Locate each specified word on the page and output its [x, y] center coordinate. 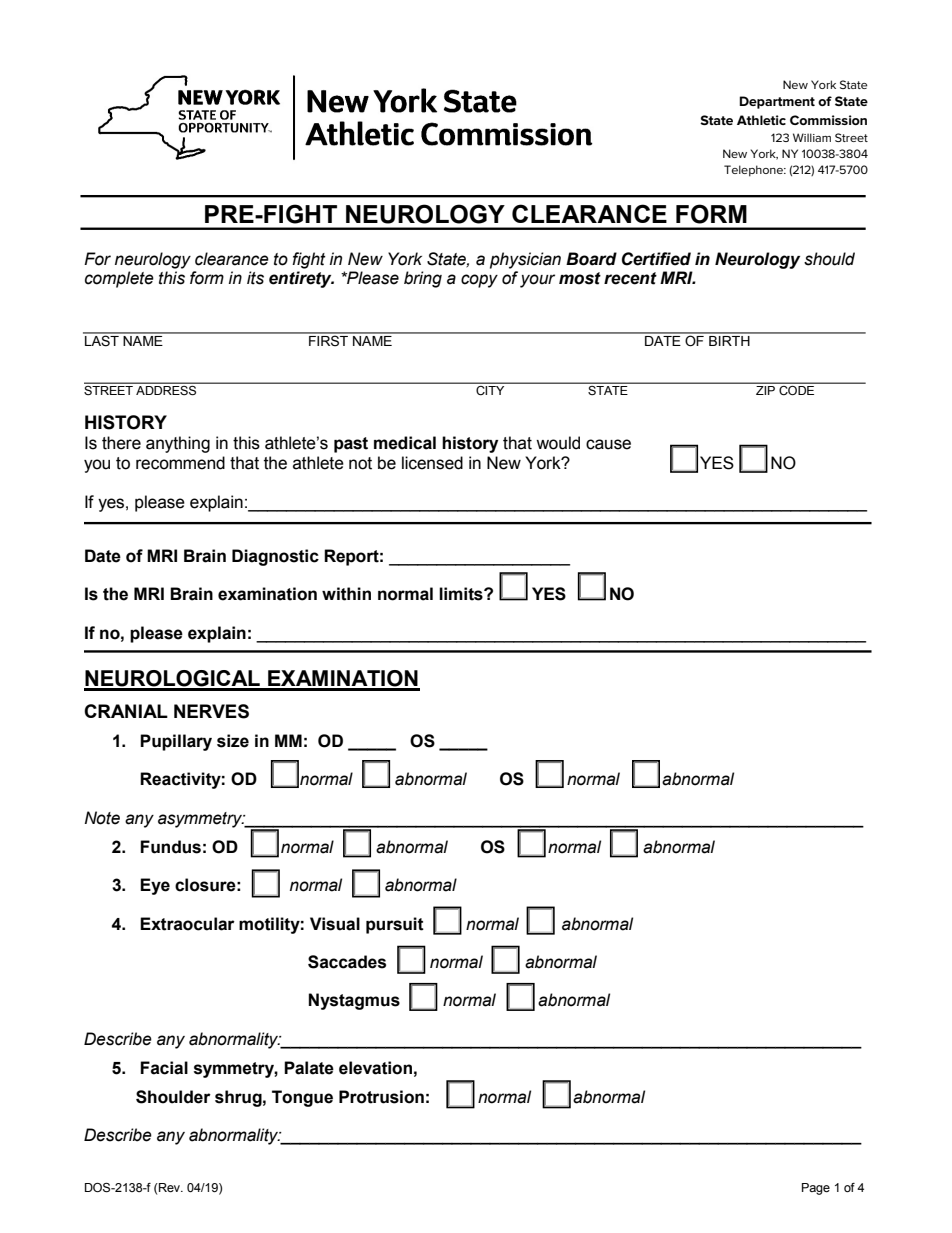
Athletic [761, 120]
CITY [490, 389]
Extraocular [187, 924]
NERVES [211, 711]
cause [608, 444]
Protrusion [381, 1097]
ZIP [766, 389]
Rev [170, 1188]
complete [119, 279]
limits [462, 594]
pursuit [395, 925]
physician [525, 260]
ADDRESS [166, 389]
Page [816, 1189]
